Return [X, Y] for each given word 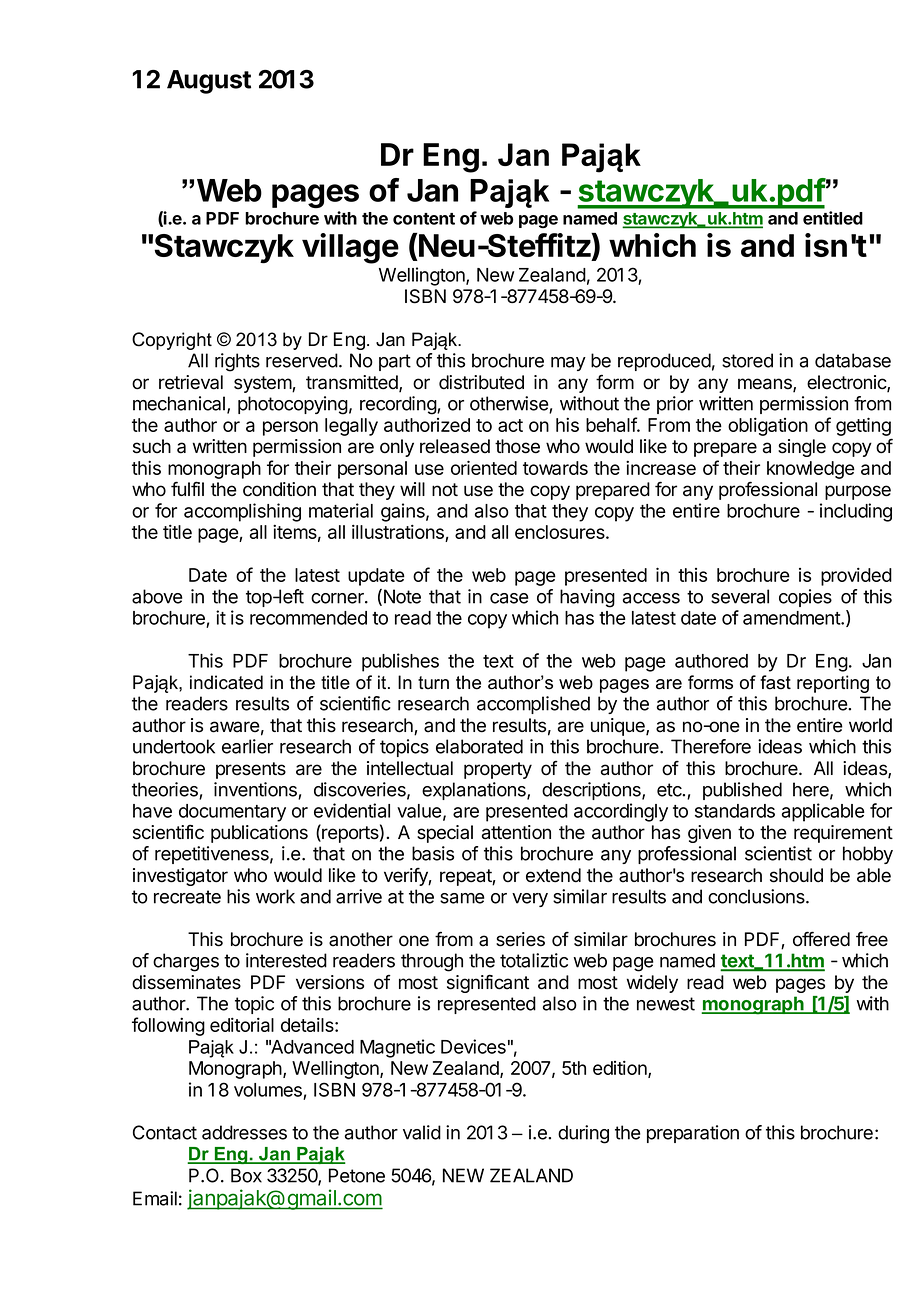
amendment [792, 618]
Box [246, 1175]
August [209, 82]
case [509, 598]
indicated [226, 682]
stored [747, 360]
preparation [693, 1134]
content [424, 219]
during [583, 1134]
